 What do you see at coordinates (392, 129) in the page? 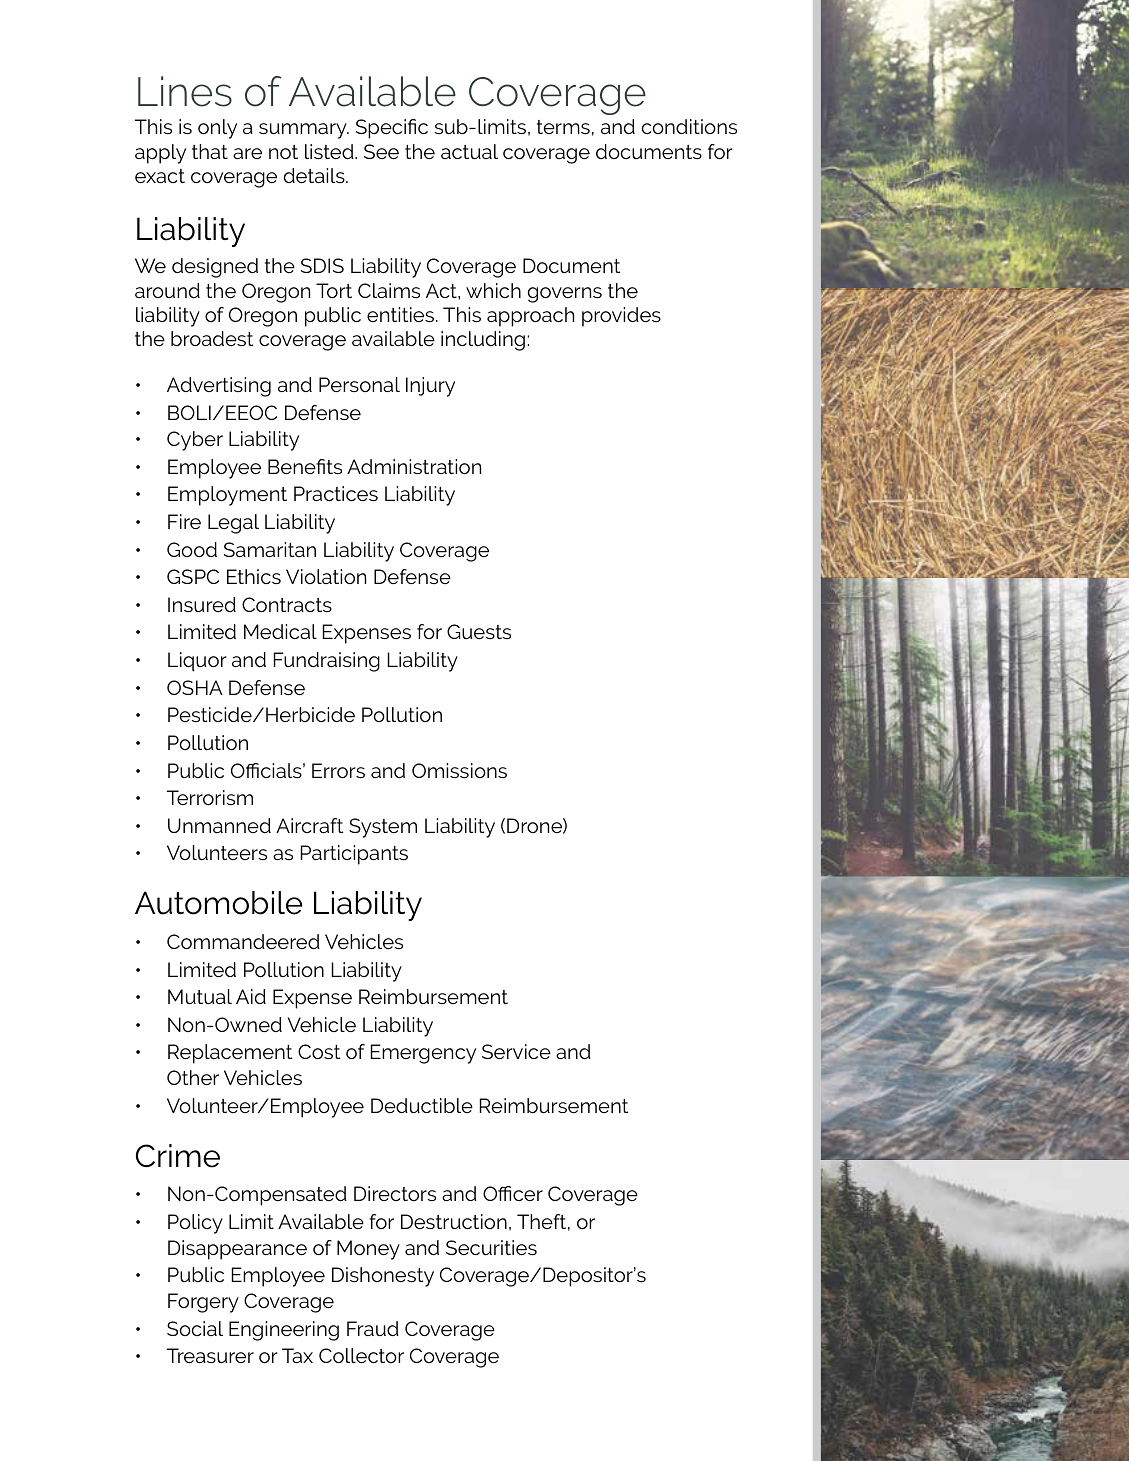
I see `Specific` at bounding box center [392, 129].
